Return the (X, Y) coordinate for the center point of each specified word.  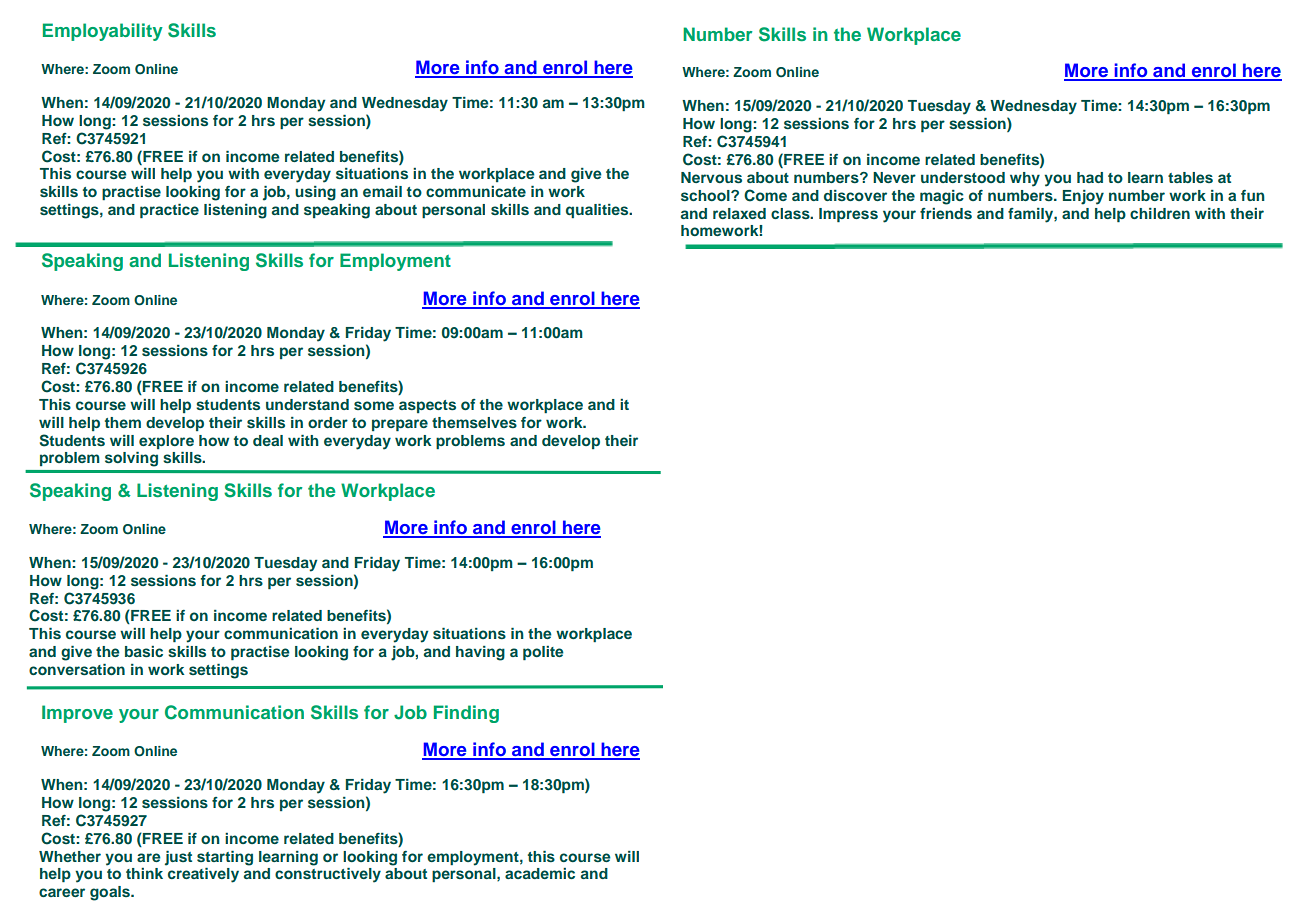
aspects (427, 406)
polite (543, 653)
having (480, 653)
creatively (203, 875)
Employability (103, 32)
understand (307, 404)
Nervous (711, 177)
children (1160, 213)
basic (144, 651)
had (1090, 177)
